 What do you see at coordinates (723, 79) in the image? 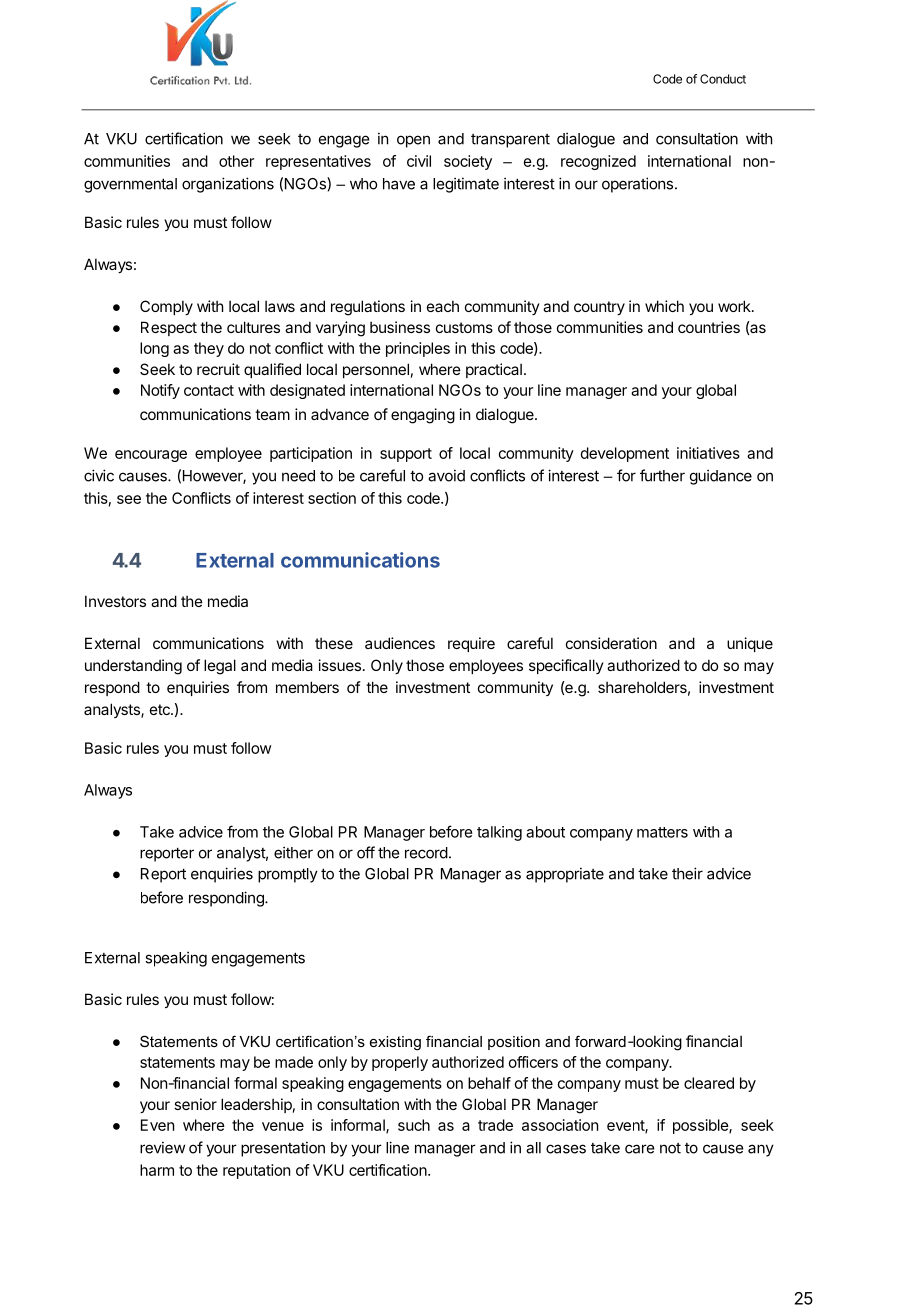
I see `Conduct` at bounding box center [723, 79].
